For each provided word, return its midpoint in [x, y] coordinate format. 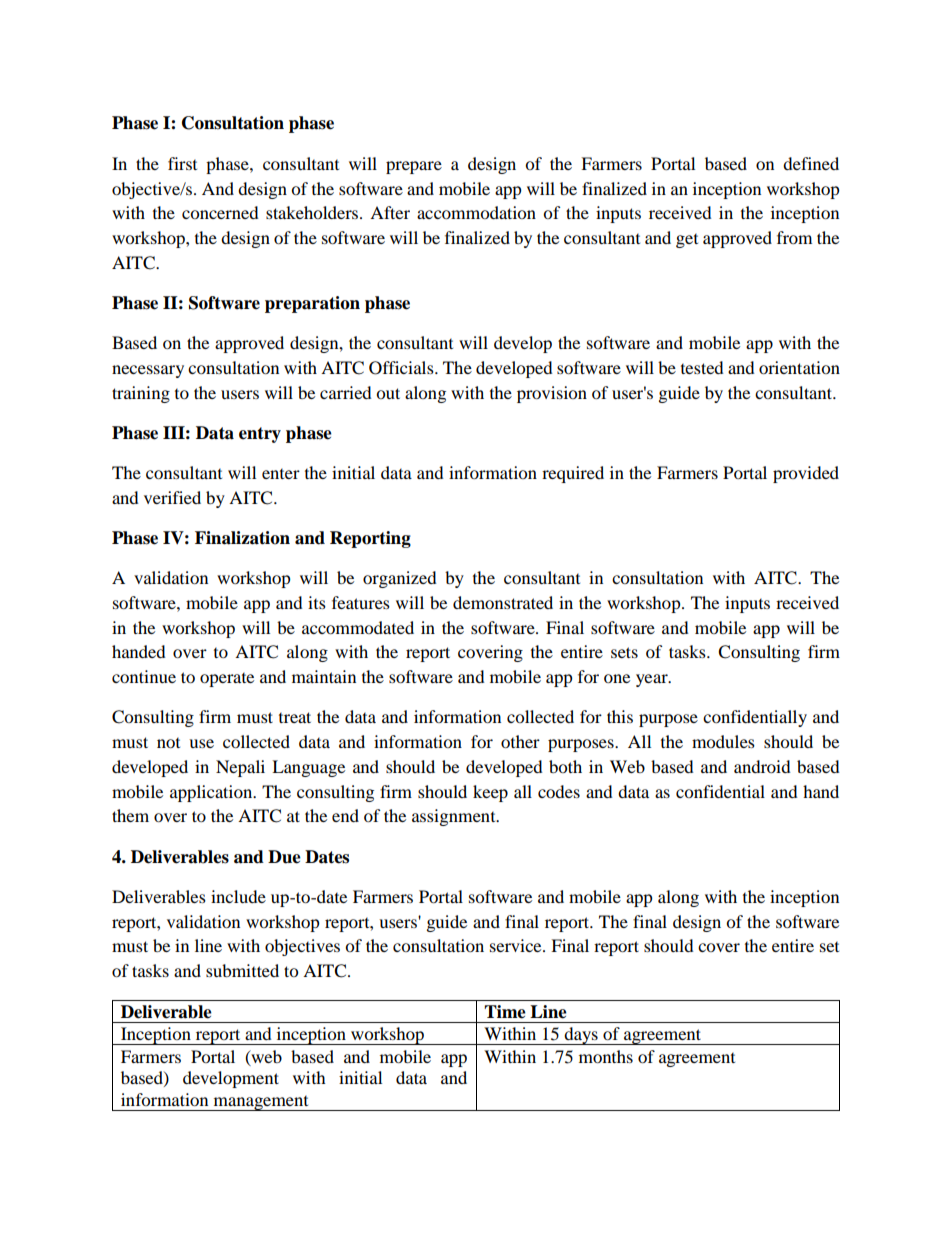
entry [260, 435]
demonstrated [503, 602]
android [762, 766]
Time [505, 1012]
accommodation [476, 212]
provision [552, 394]
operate [227, 680]
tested [702, 367]
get [687, 241]
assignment [455, 817]
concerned [220, 212]
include [238, 896]
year [653, 680]
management [261, 1103]
